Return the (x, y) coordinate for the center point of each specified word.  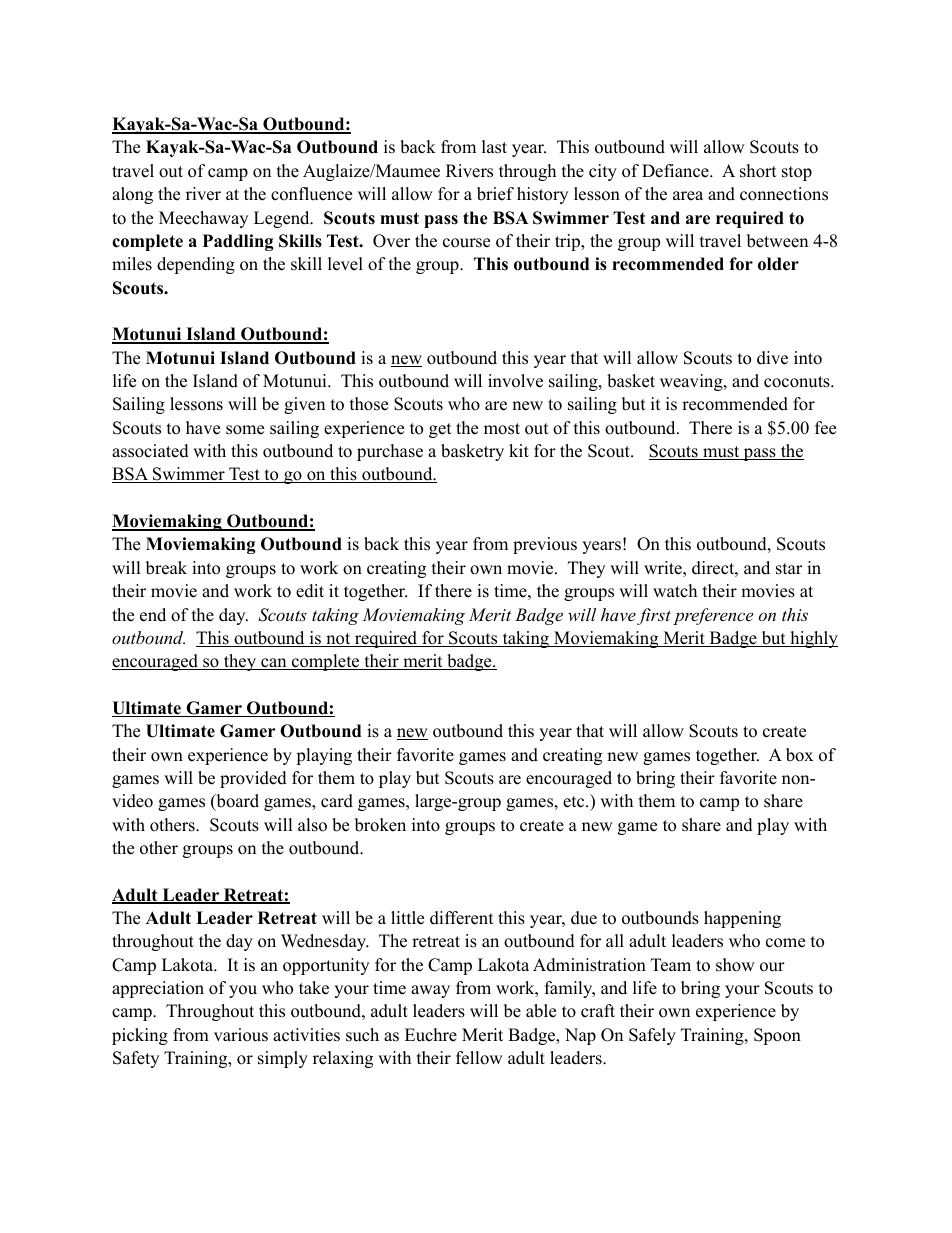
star (789, 569)
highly (813, 639)
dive (772, 358)
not (338, 640)
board (236, 802)
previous (545, 545)
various (241, 1035)
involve (515, 381)
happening (742, 919)
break (166, 568)
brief (495, 194)
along (132, 195)
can (274, 664)
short (758, 171)
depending (196, 265)
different (462, 918)
